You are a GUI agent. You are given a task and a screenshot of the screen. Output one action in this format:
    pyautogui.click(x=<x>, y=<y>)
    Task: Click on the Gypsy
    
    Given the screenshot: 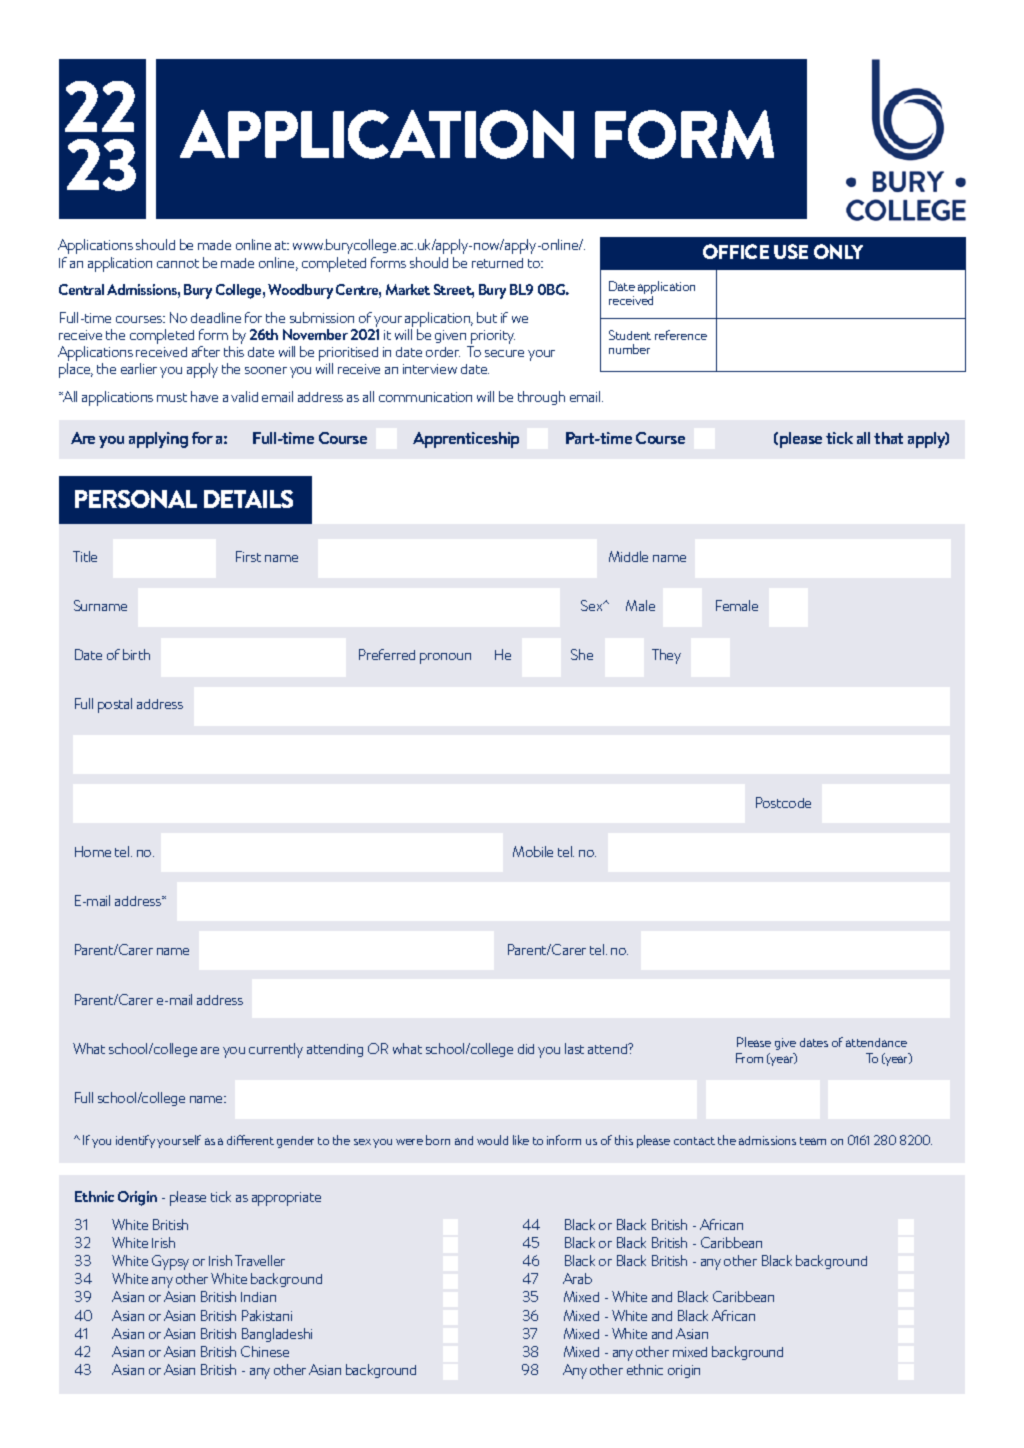 What is the action you would take?
    pyautogui.click(x=170, y=1262)
